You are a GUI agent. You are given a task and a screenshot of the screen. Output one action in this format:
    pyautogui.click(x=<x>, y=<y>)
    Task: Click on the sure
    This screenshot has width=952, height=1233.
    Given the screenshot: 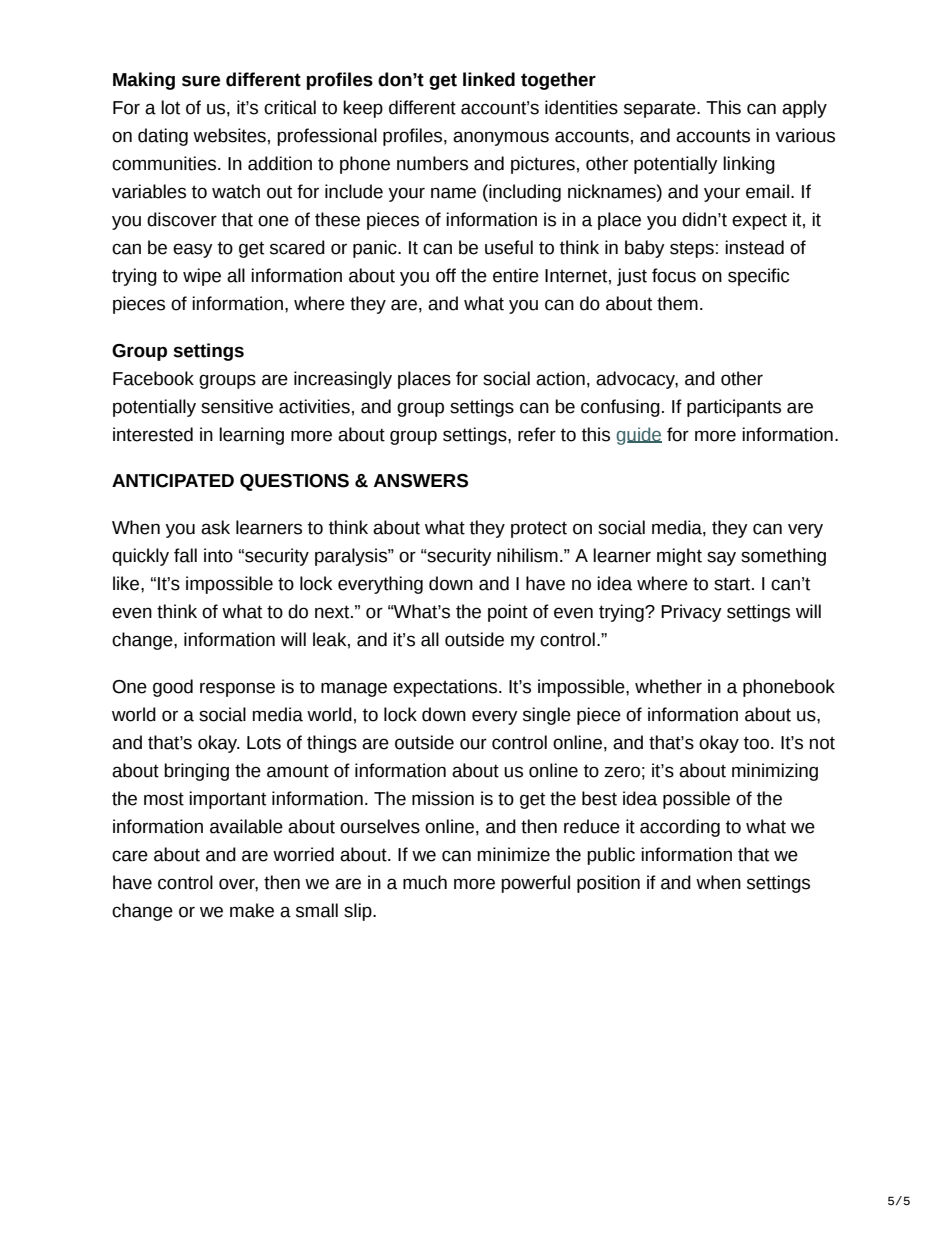 What is the action you would take?
    pyautogui.click(x=201, y=81)
